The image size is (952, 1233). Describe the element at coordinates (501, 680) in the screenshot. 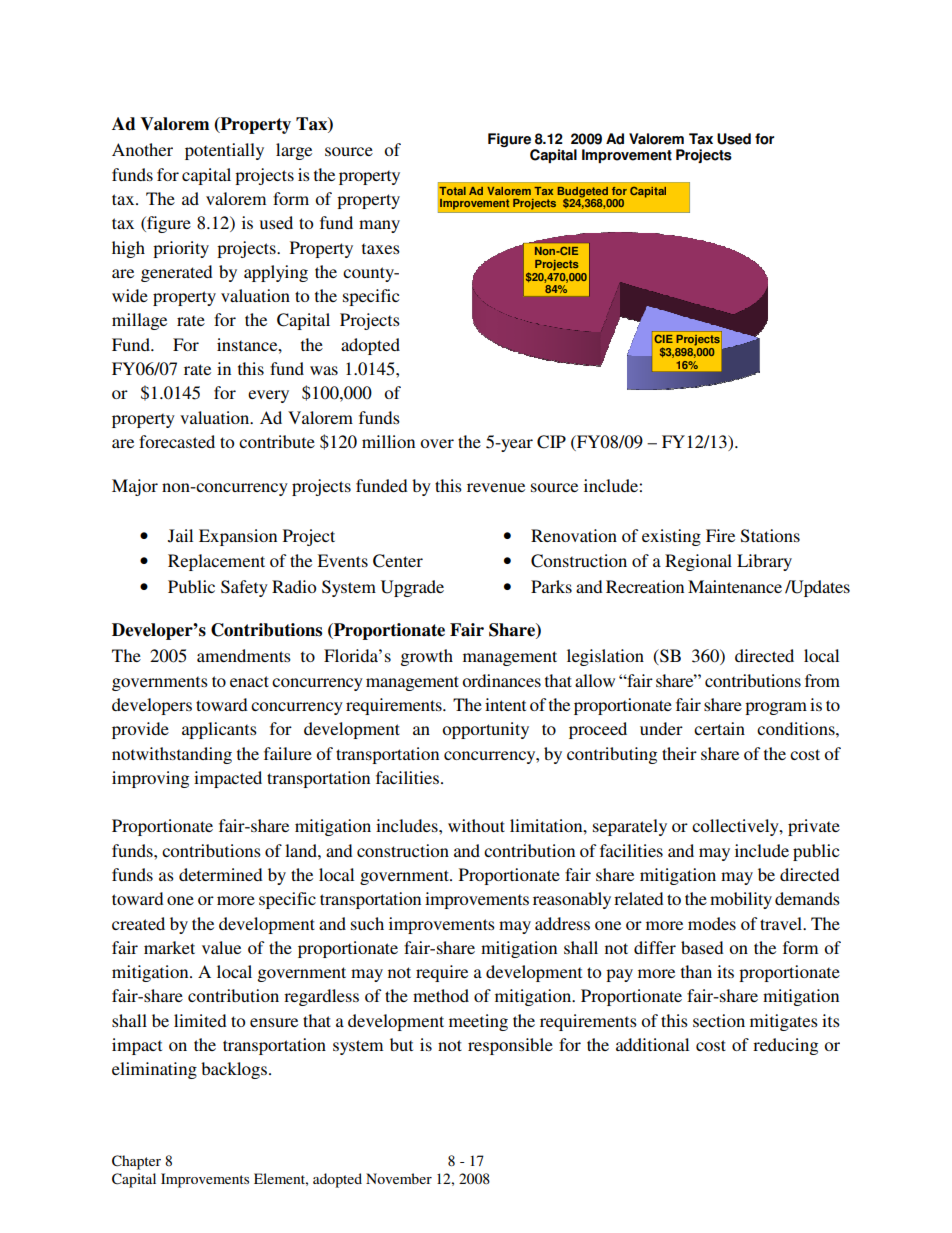

I see `ordinances` at that location.
